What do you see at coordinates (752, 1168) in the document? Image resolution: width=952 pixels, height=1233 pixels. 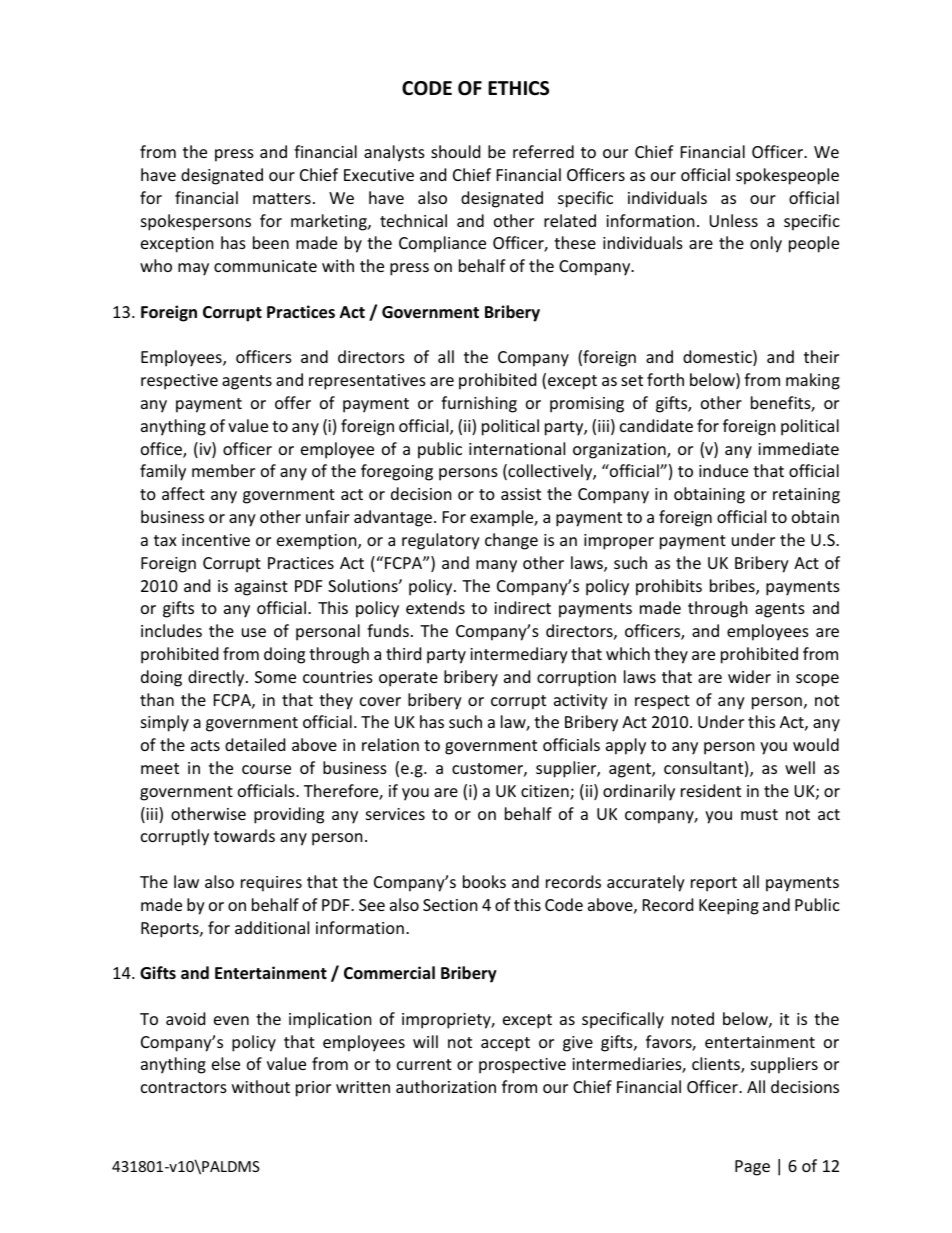 I see `Page` at bounding box center [752, 1168].
